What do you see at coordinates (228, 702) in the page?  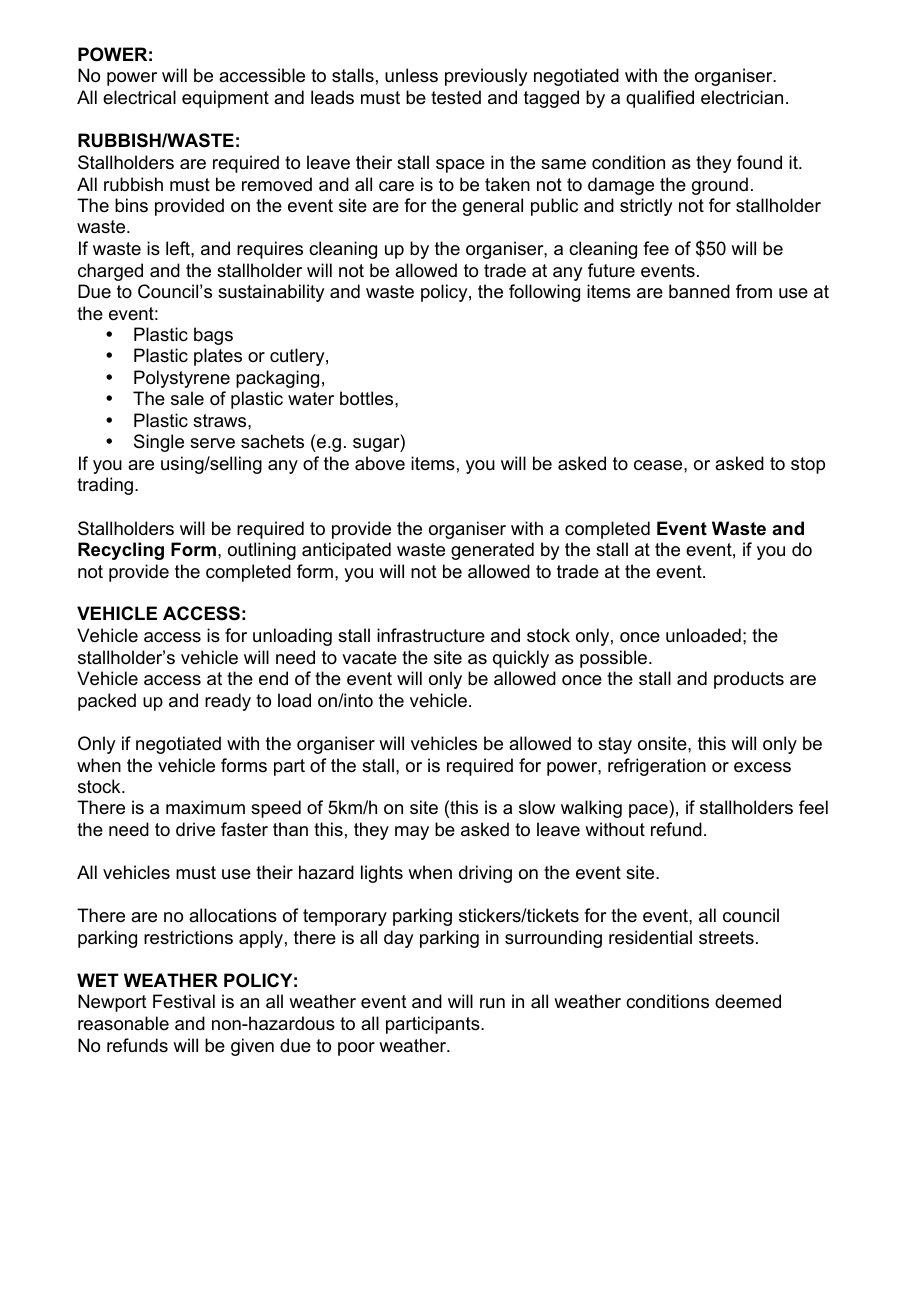 I see `ready` at bounding box center [228, 702].
